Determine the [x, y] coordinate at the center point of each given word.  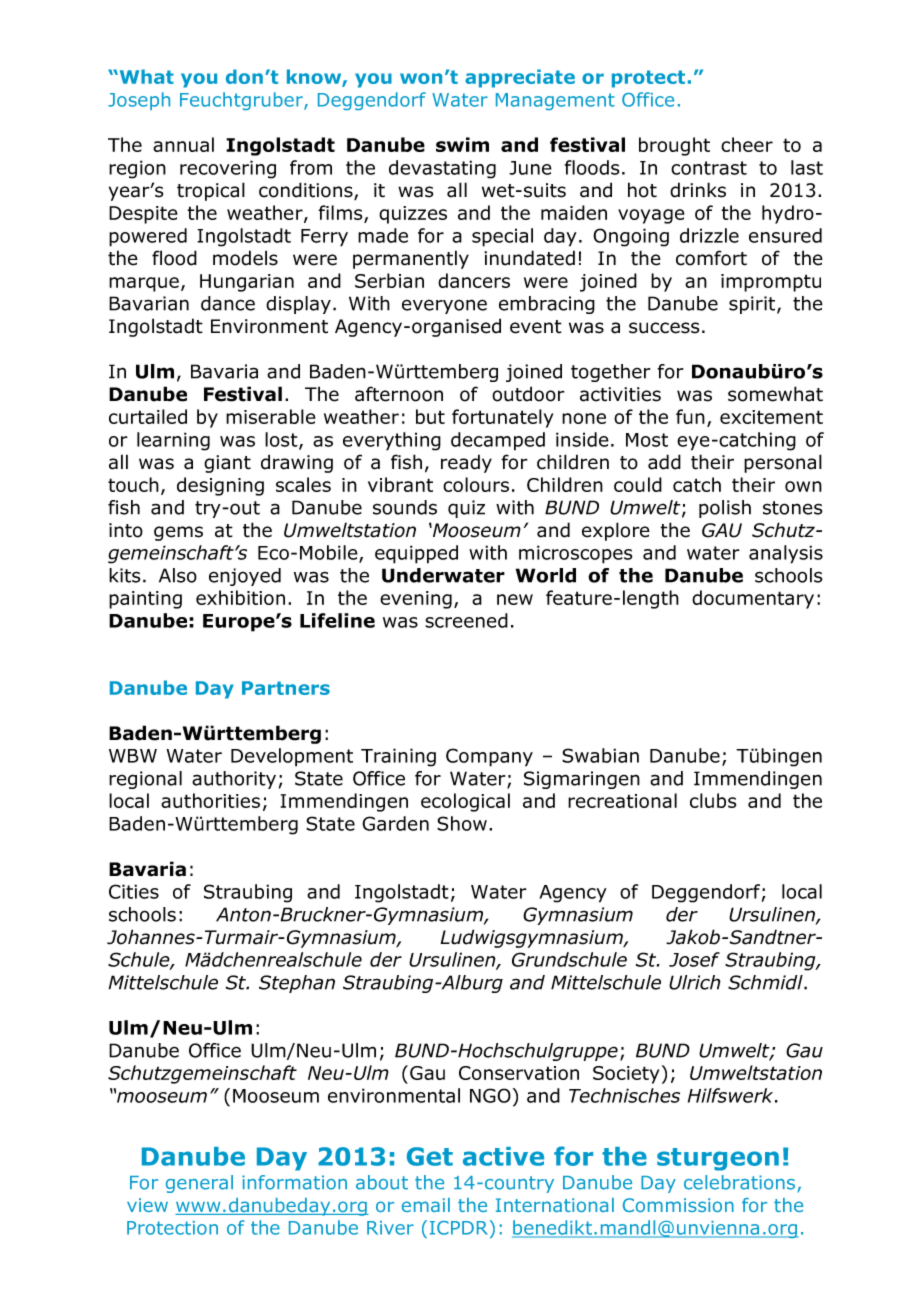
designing [220, 486]
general [199, 1184]
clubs [713, 800]
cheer [747, 144]
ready [466, 463]
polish [725, 509]
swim [462, 144]
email [426, 1205]
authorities [210, 800]
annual [183, 144]
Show [462, 823]
